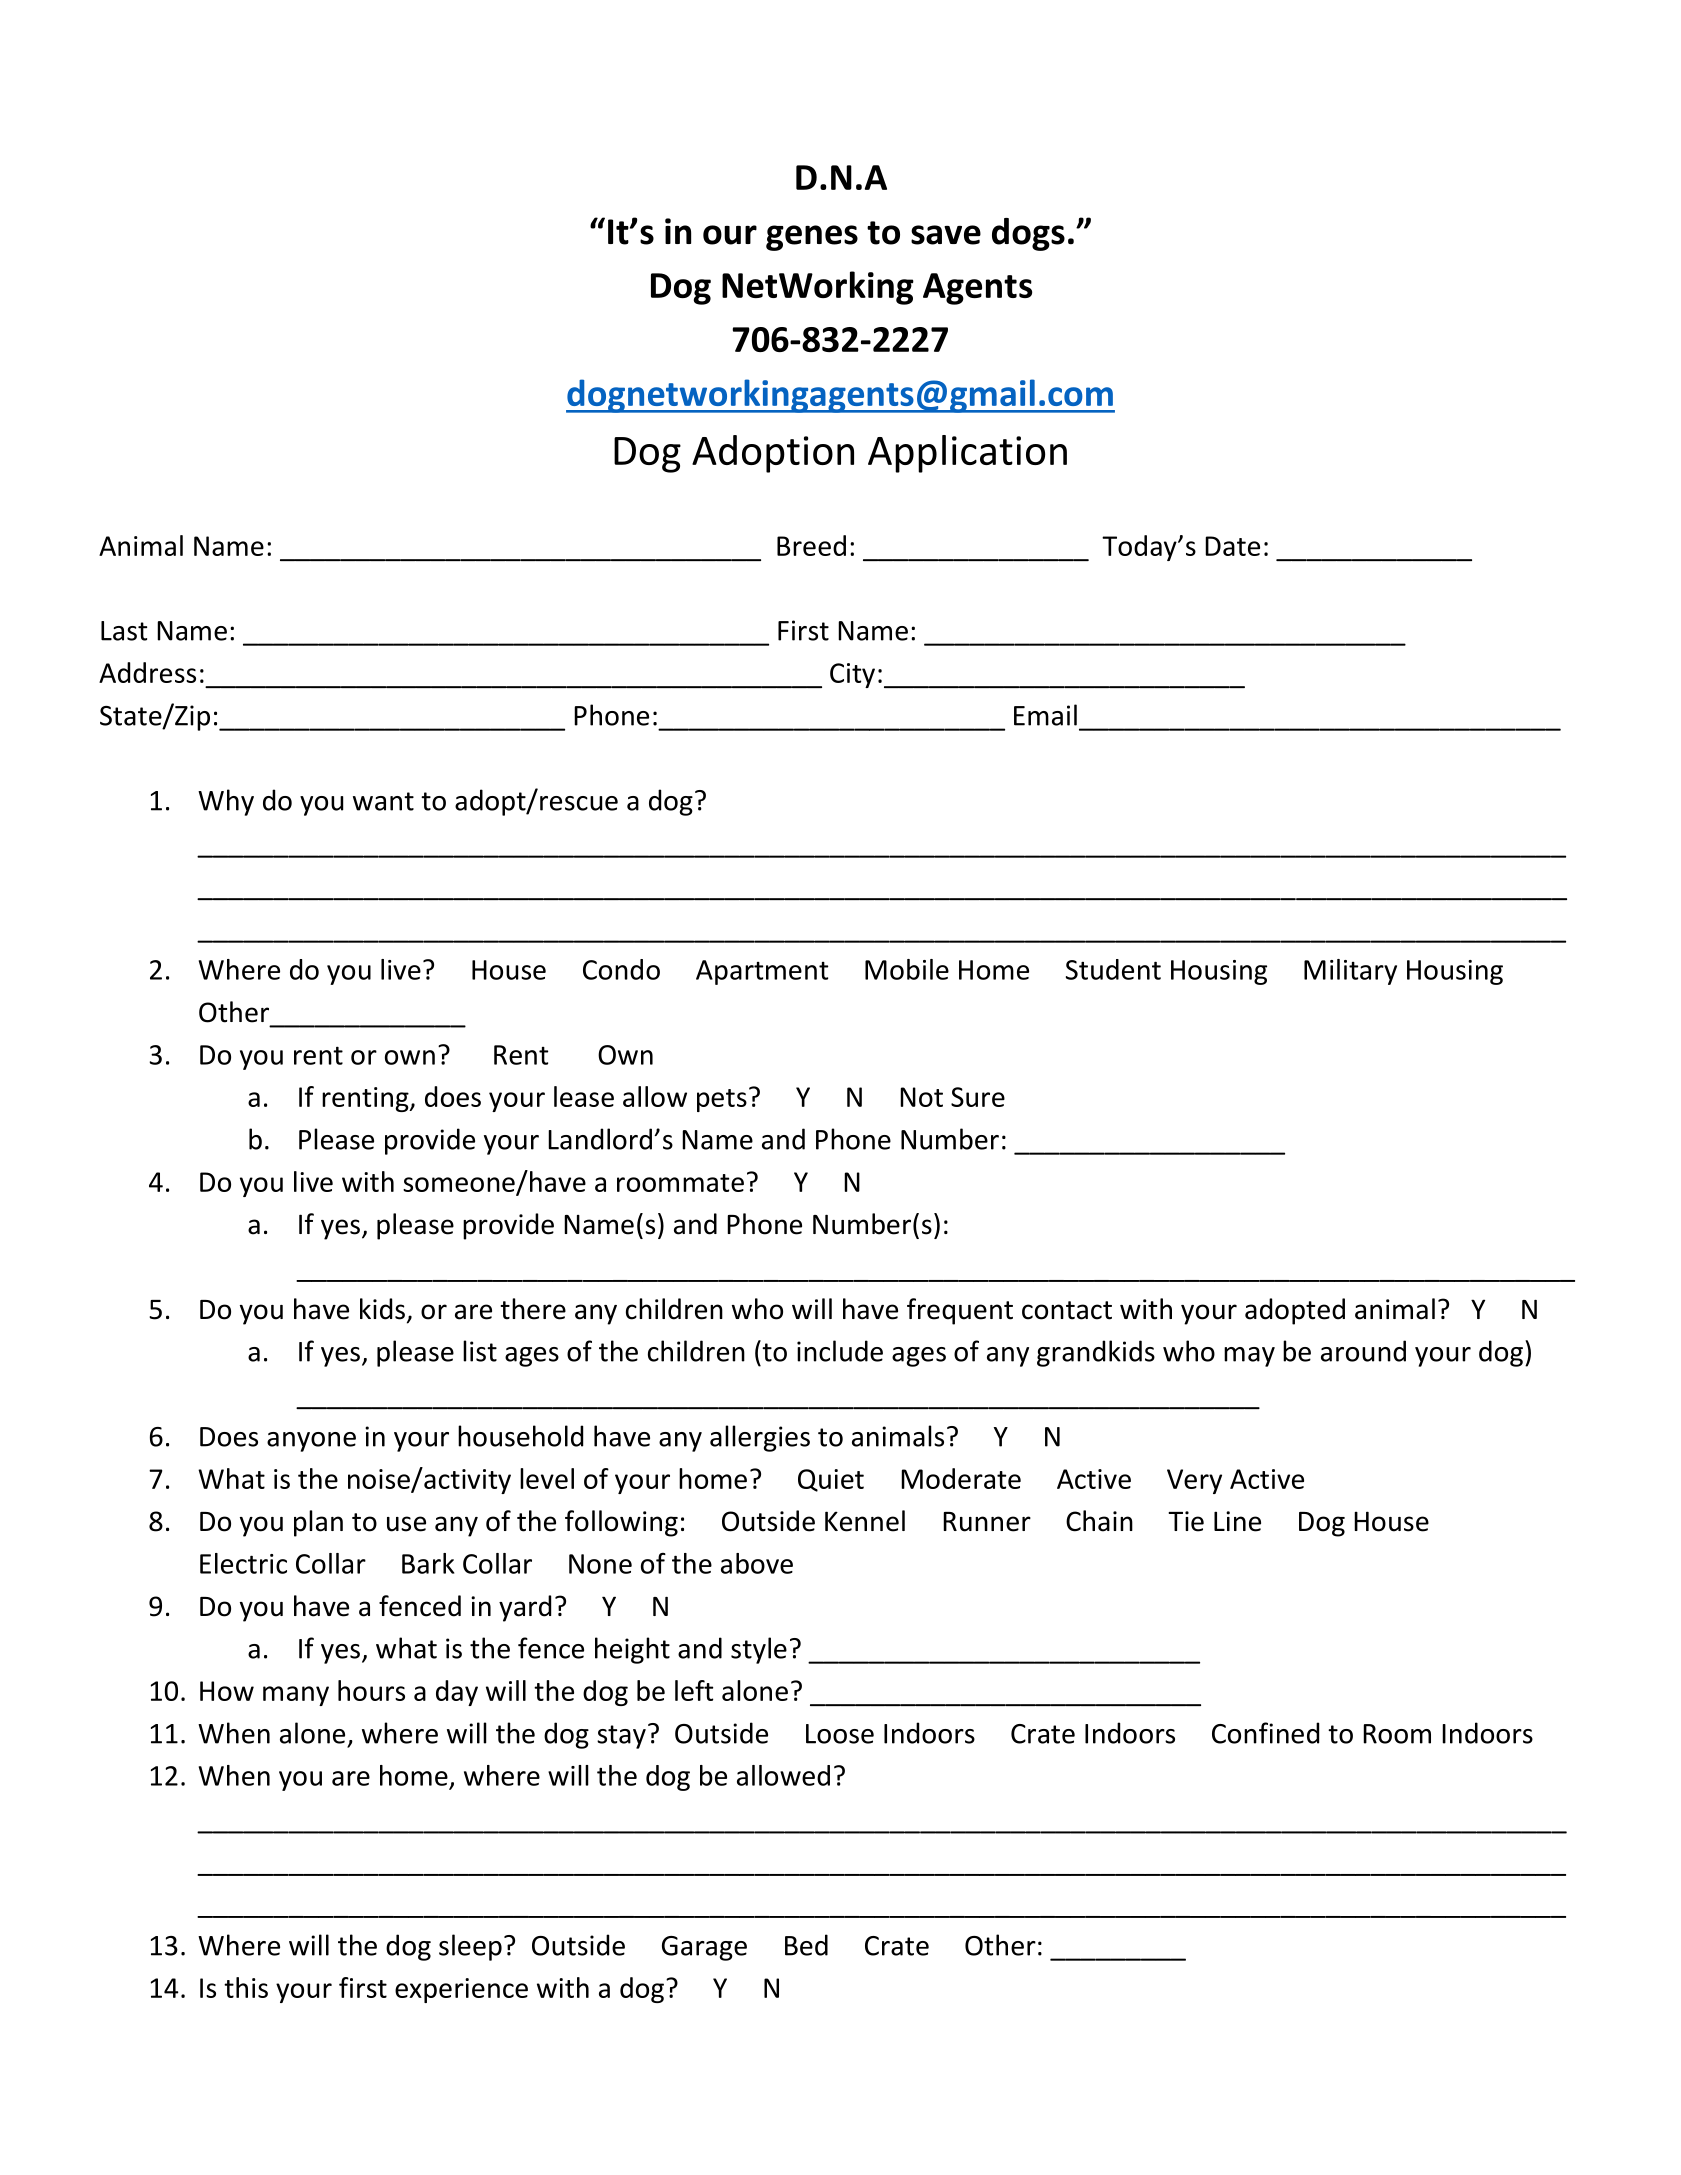 This screenshot has width=1681, height=2175. What do you see at coordinates (1249, 1357) in the screenshot?
I see `may` at bounding box center [1249, 1357].
